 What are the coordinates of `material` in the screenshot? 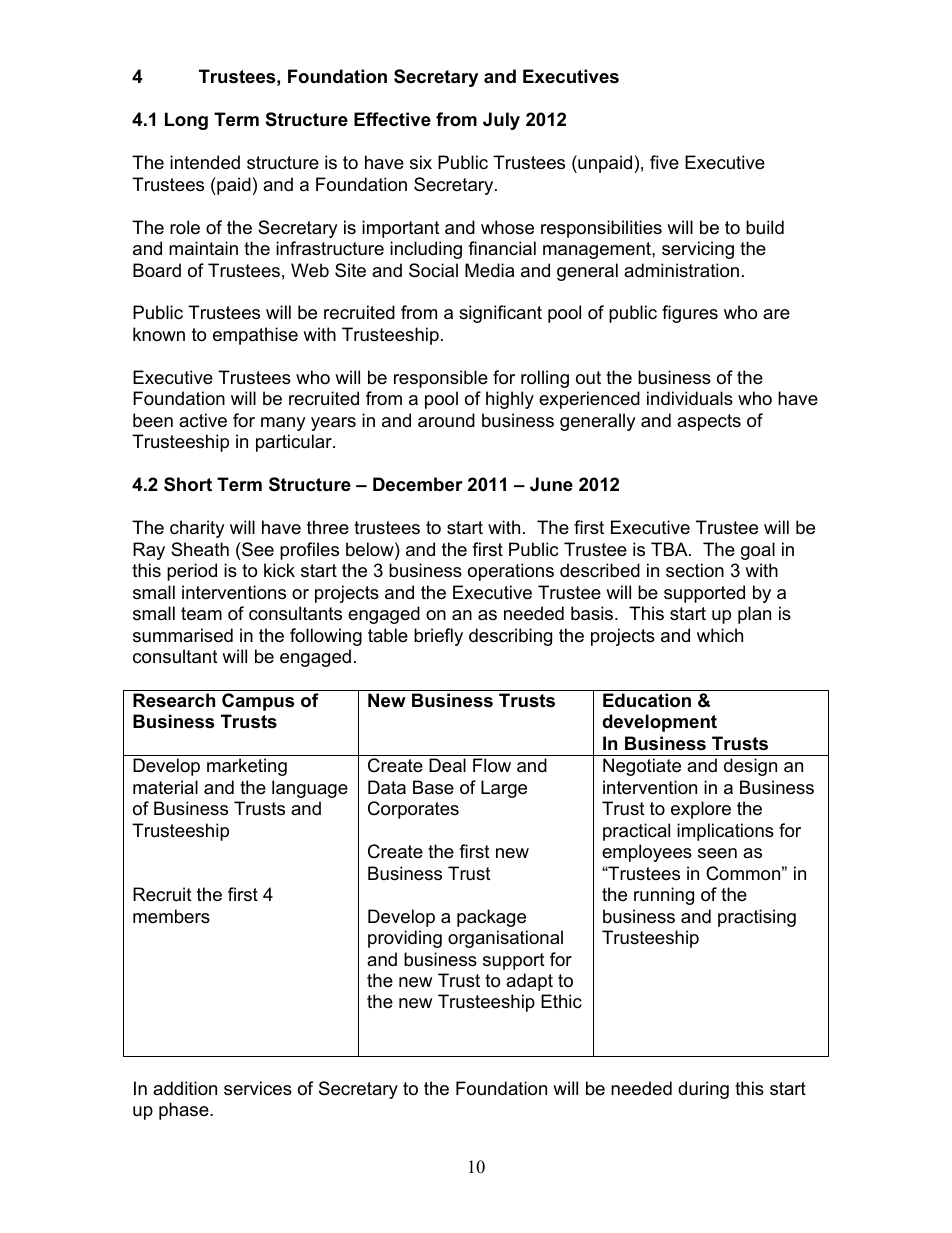 It's located at (165, 787).
